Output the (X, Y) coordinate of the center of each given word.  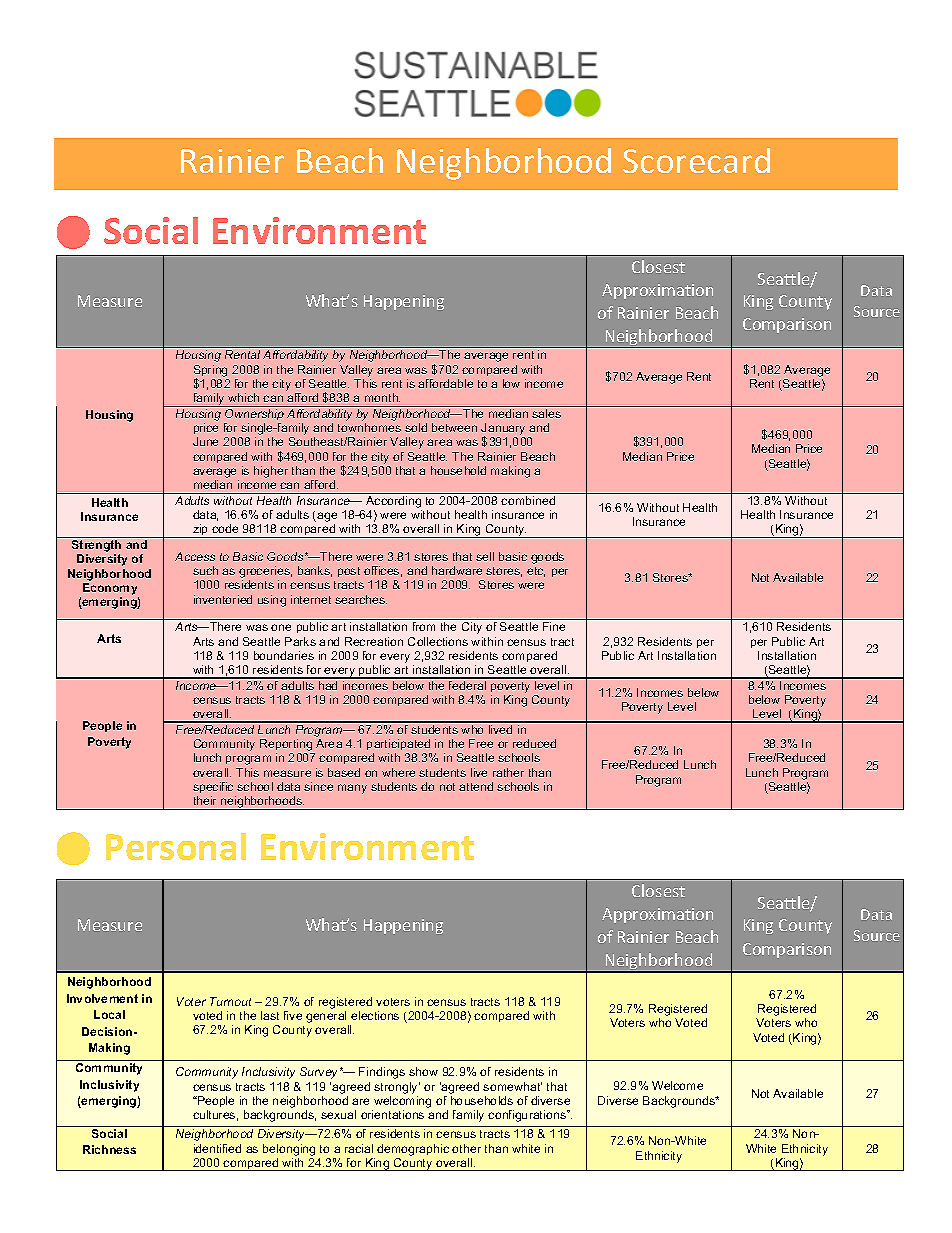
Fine (554, 626)
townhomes (369, 427)
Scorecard (696, 160)
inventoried (223, 599)
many (352, 789)
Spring (210, 372)
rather (508, 772)
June (205, 441)
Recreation (374, 641)
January (503, 430)
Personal (176, 846)
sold (416, 427)
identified (217, 1148)
